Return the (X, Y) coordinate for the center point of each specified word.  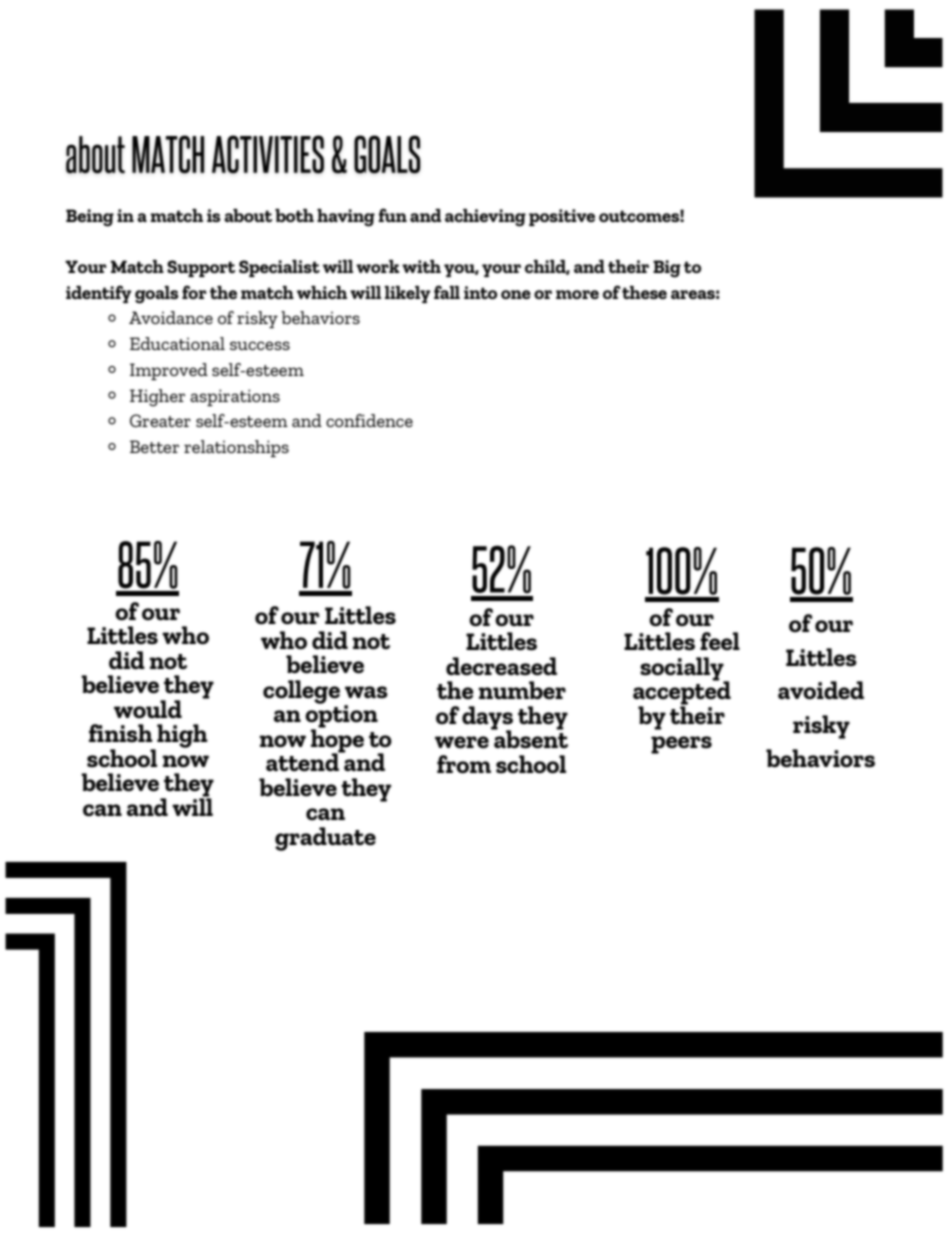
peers (681, 745)
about (248, 215)
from (464, 764)
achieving (485, 218)
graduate (325, 839)
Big (667, 269)
